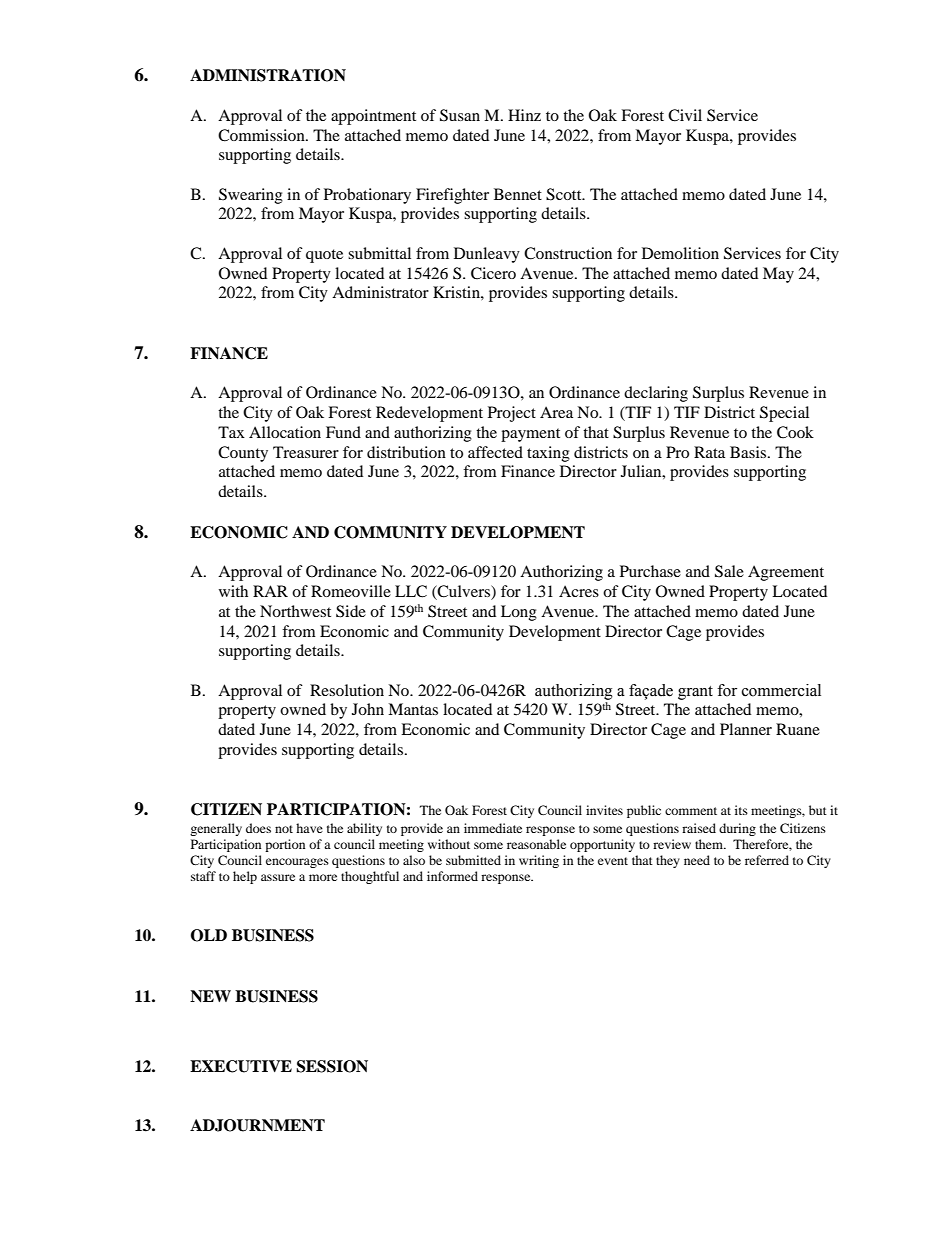  Describe the element at coordinates (656, 394) in the screenshot. I see `declaring` at that location.
